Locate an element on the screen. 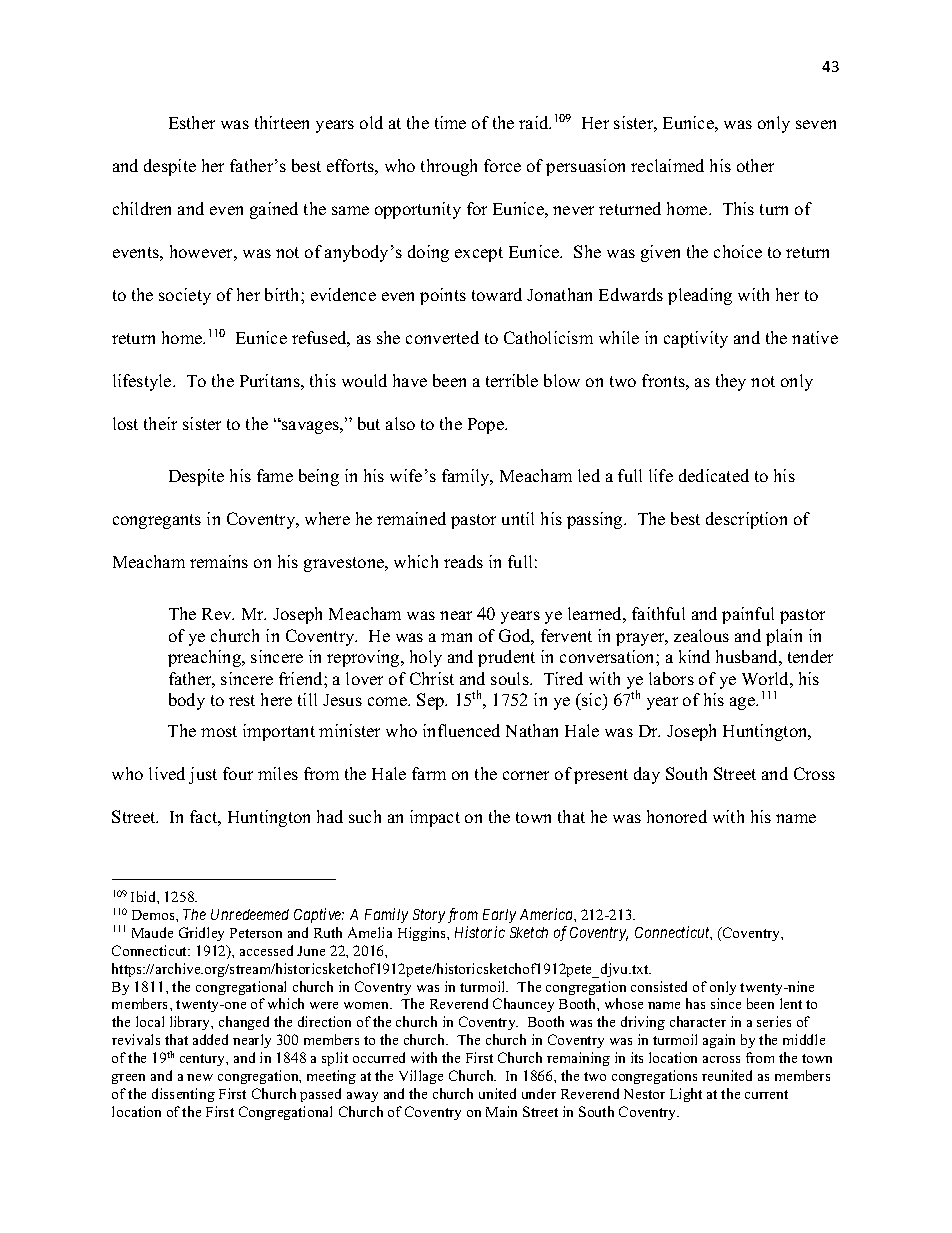 This screenshot has width=952, height=1233. other is located at coordinates (755, 165).
